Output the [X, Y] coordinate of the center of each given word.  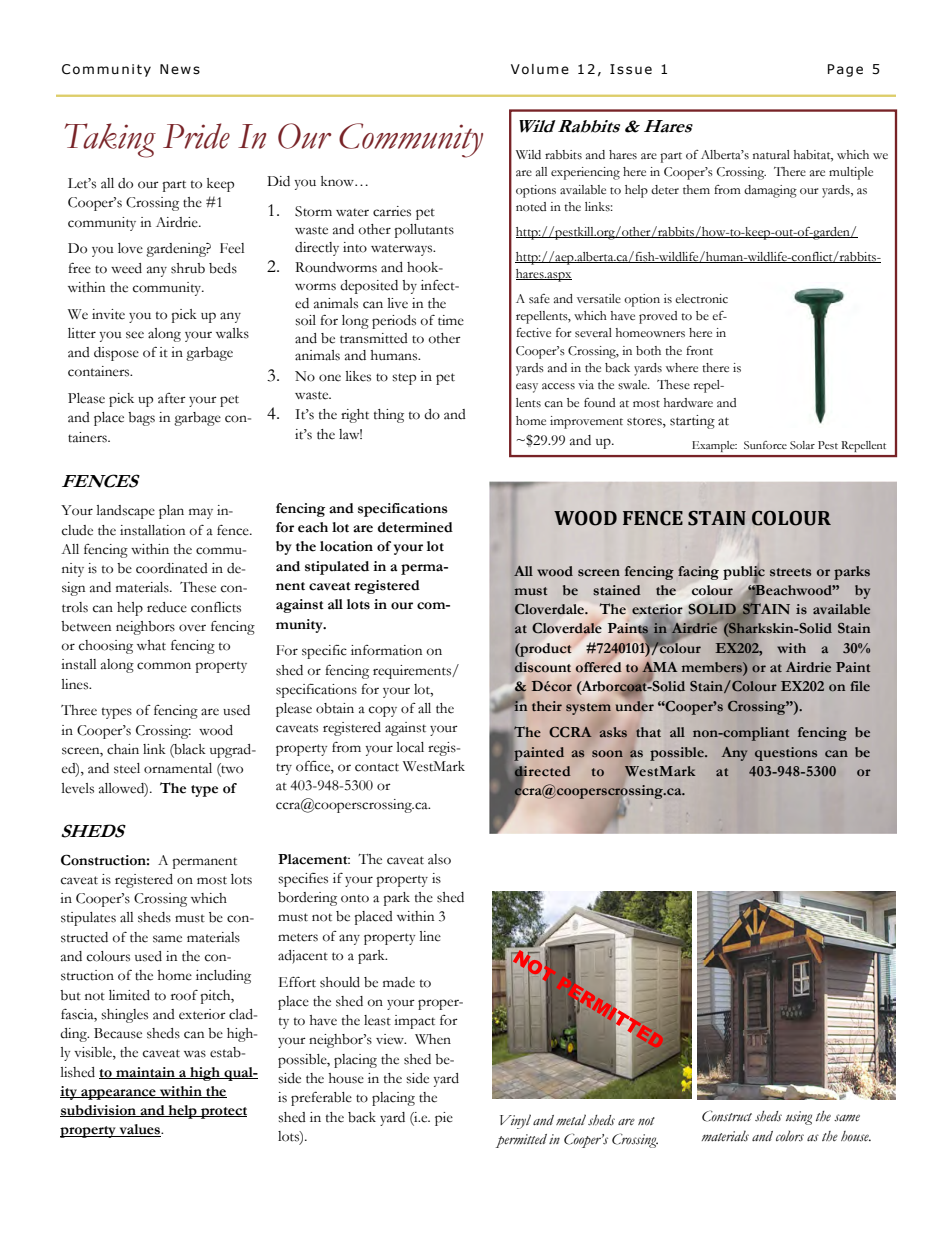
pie [444, 1119]
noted [531, 207]
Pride [196, 136]
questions [786, 754]
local [410, 747]
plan [171, 512]
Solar [802, 445]
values [140, 1130]
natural [771, 154]
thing [389, 416]
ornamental [178, 768]
